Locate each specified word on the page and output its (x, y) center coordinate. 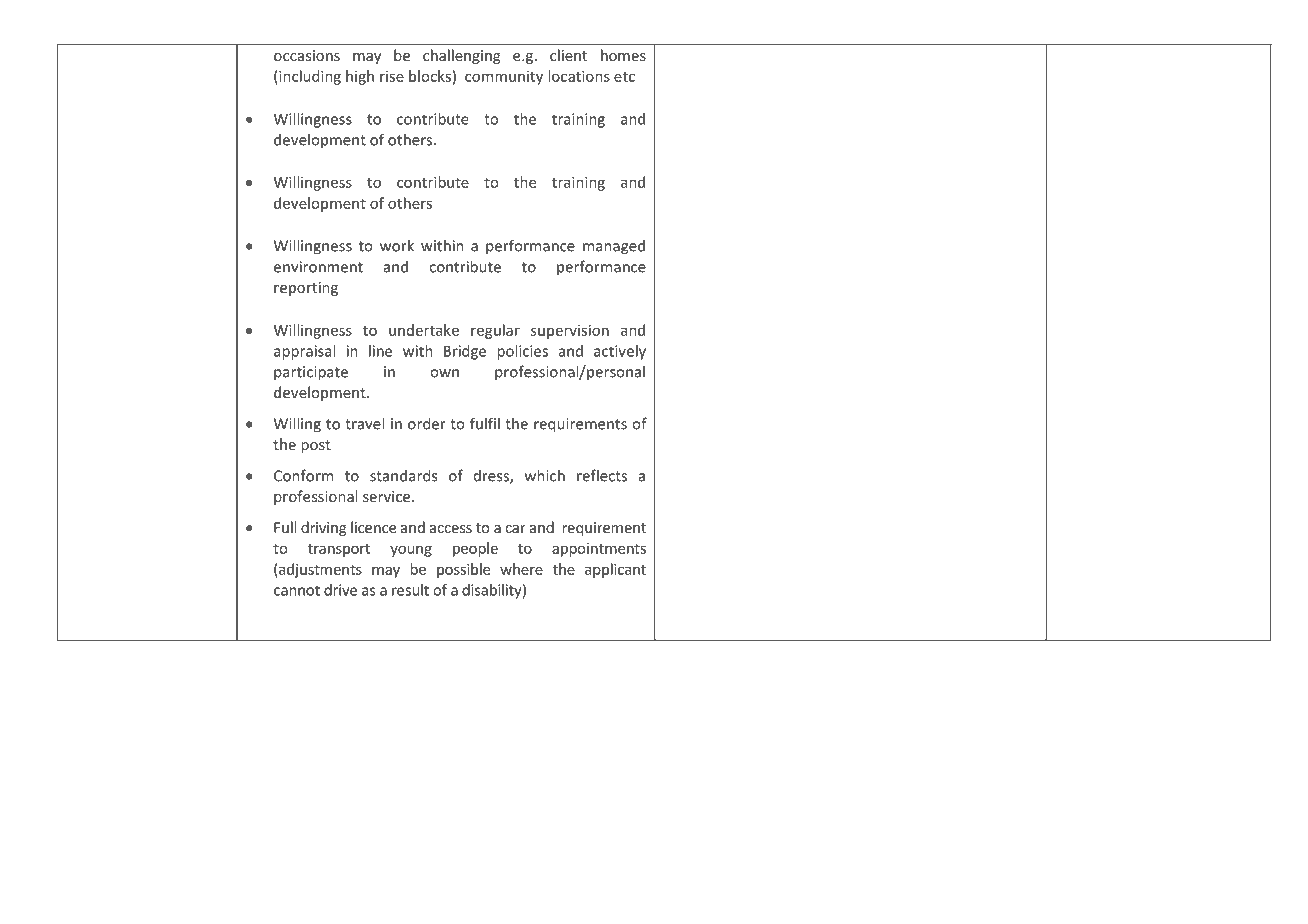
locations (579, 76)
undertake (424, 330)
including (309, 77)
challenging (461, 56)
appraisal (304, 352)
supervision (570, 331)
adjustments (319, 570)
